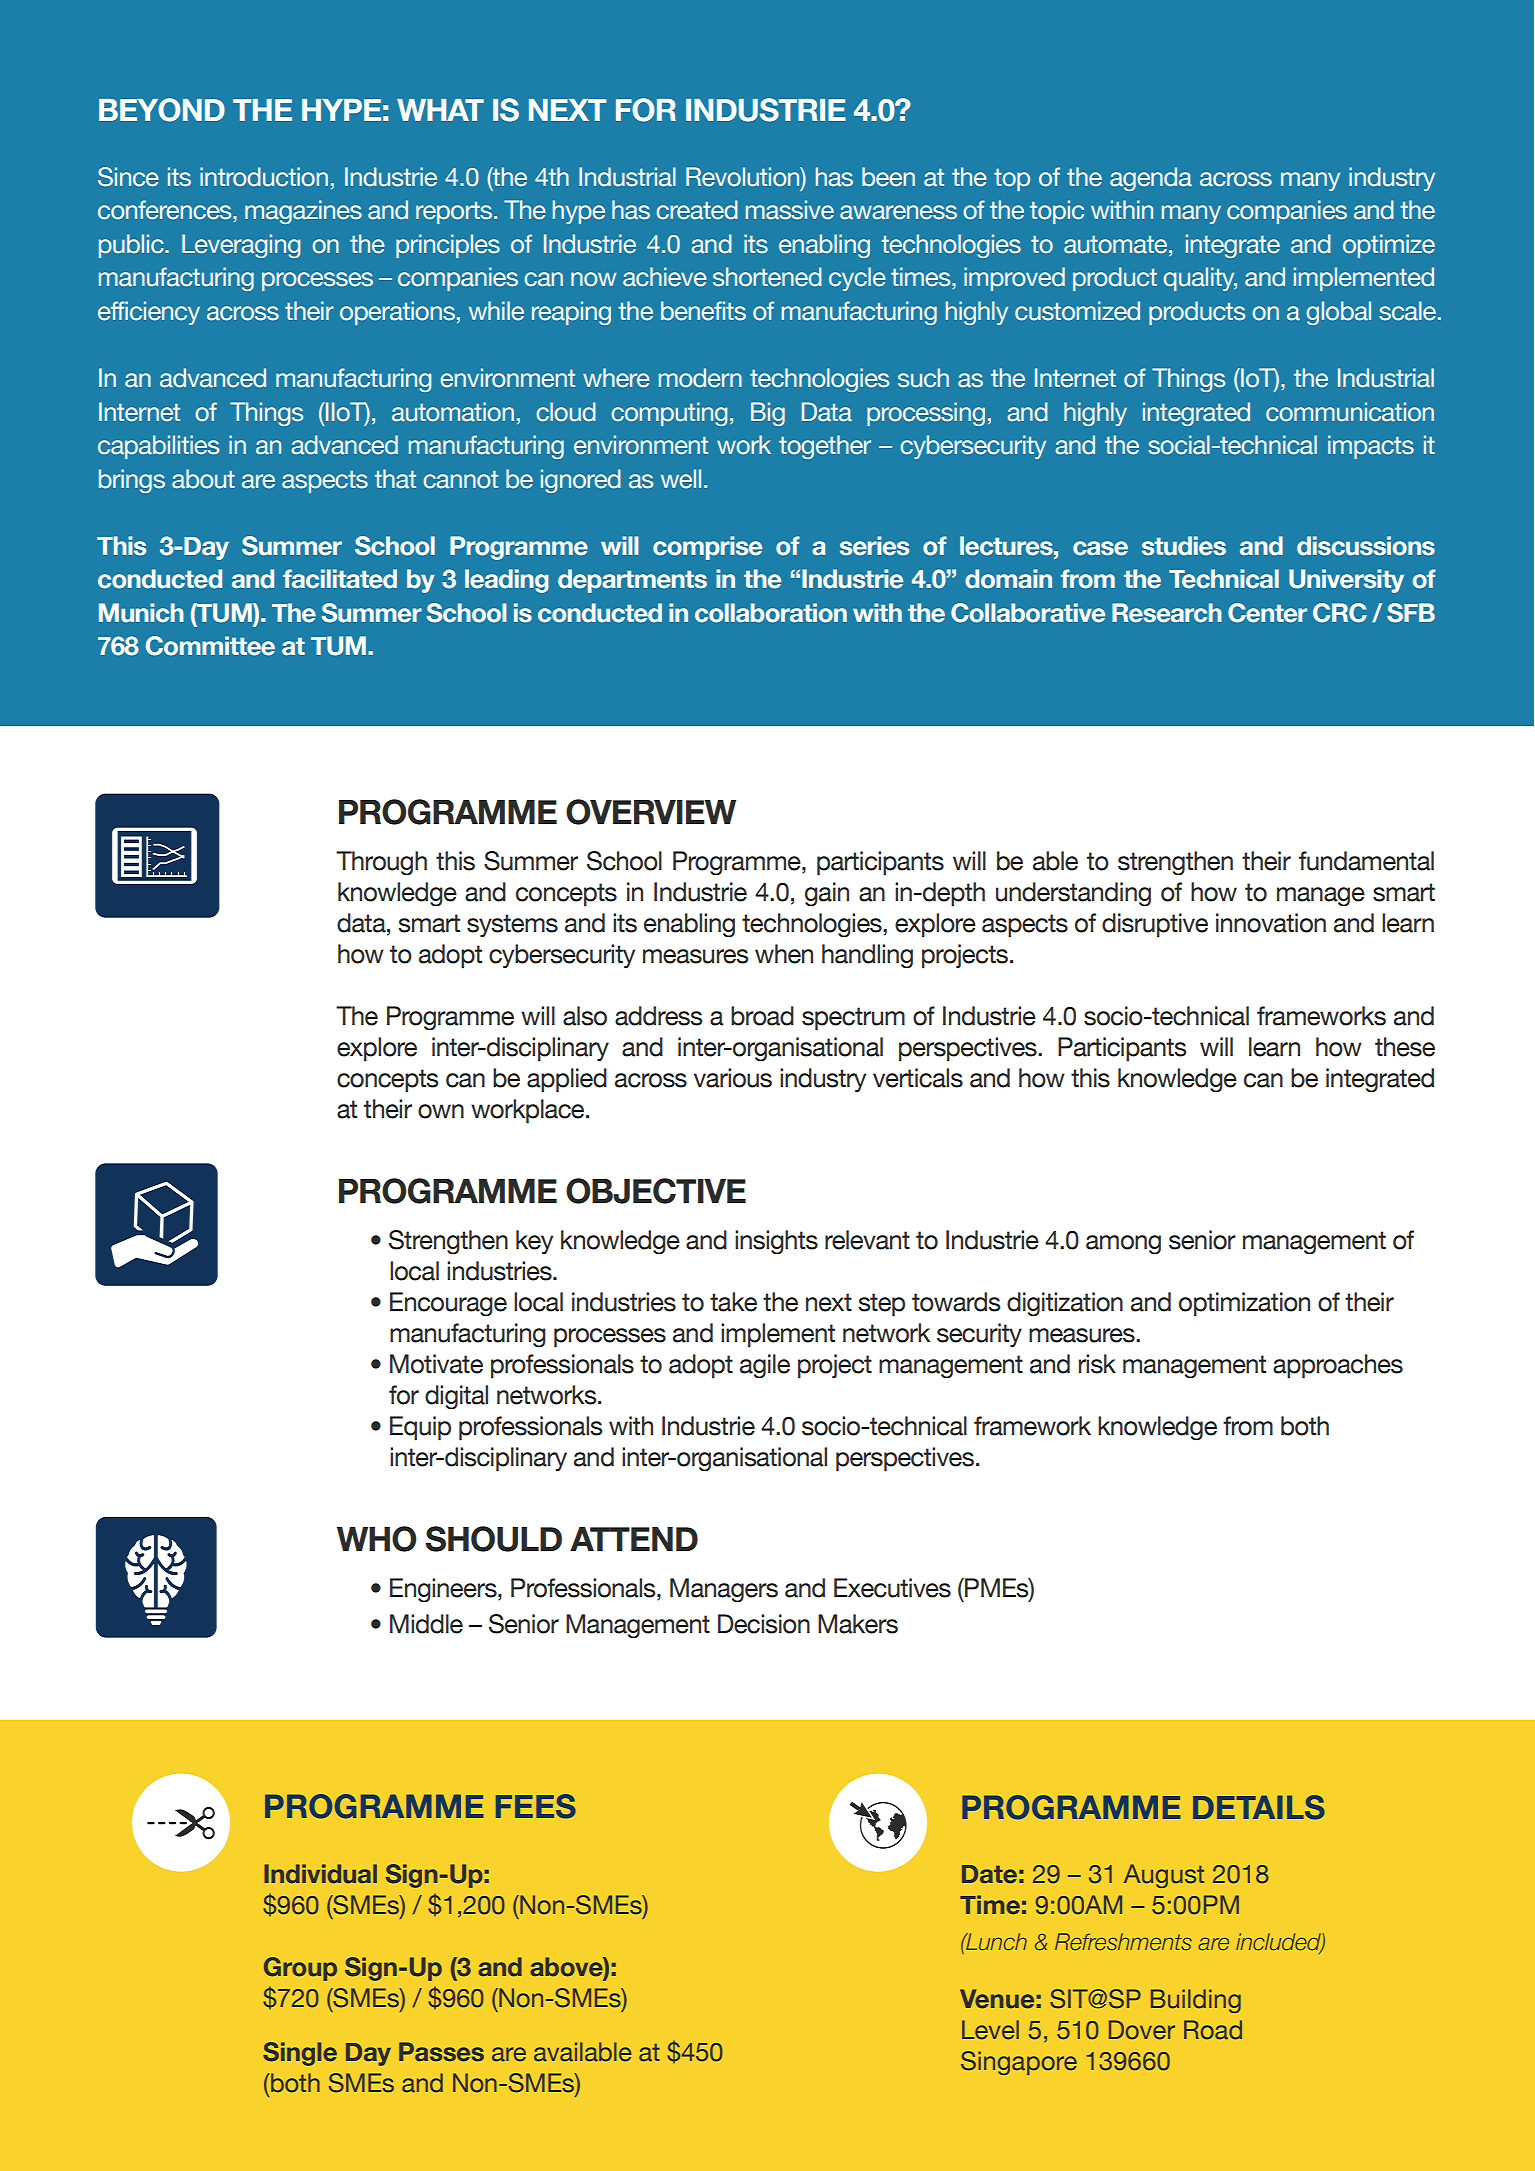  Describe the element at coordinates (707, 548) in the screenshot. I see `comprise` at that location.
